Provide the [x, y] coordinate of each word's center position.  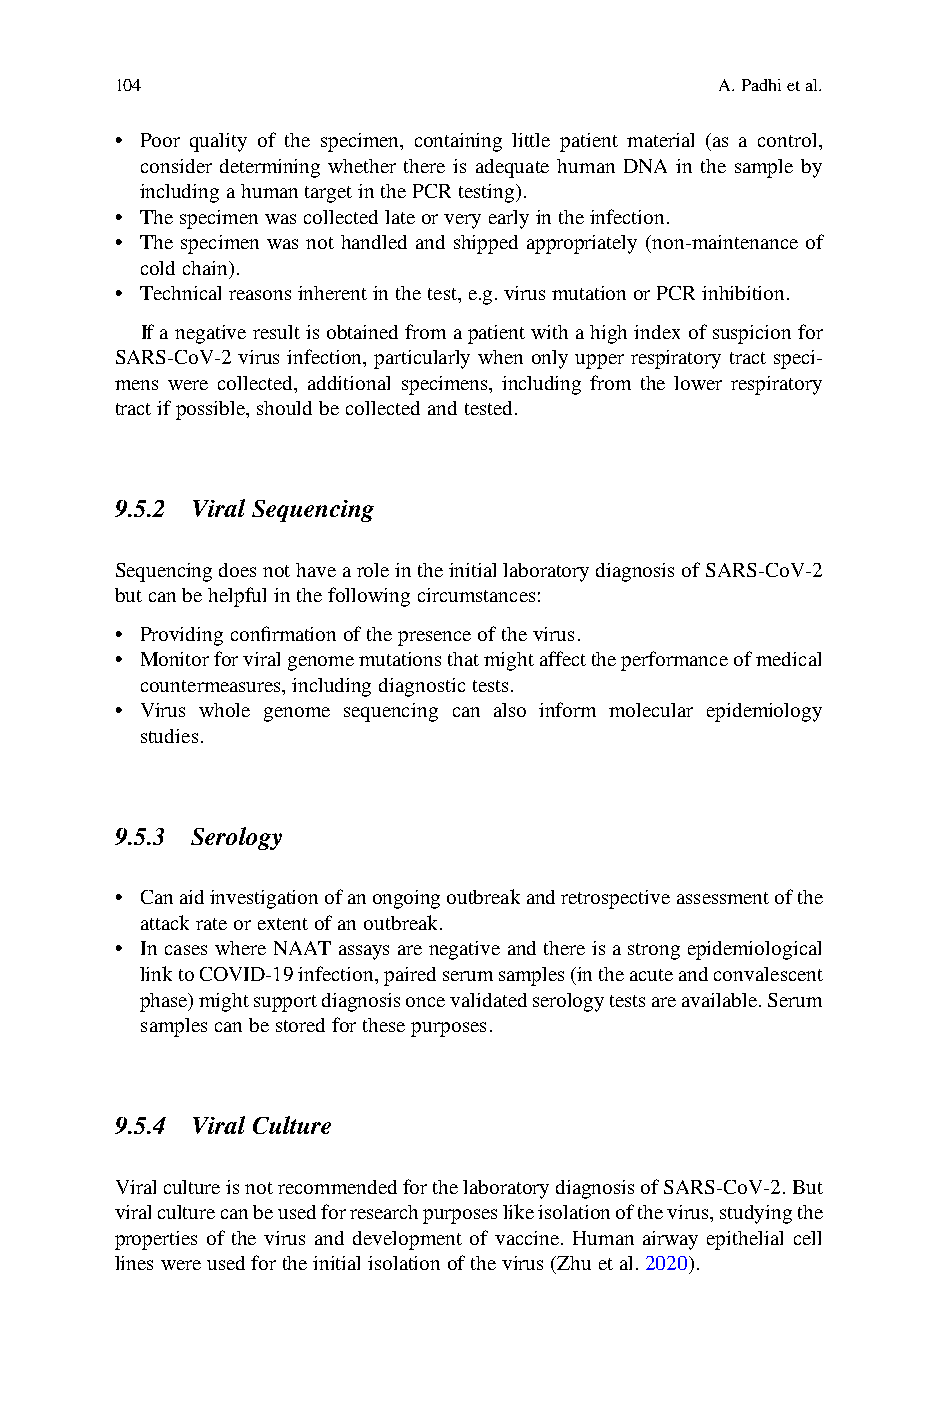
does [237, 570]
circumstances [476, 595]
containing [458, 142]
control [789, 140]
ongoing [406, 899]
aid [192, 897]
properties [156, 1240]
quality [218, 142]
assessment [723, 898]
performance [674, 661]
